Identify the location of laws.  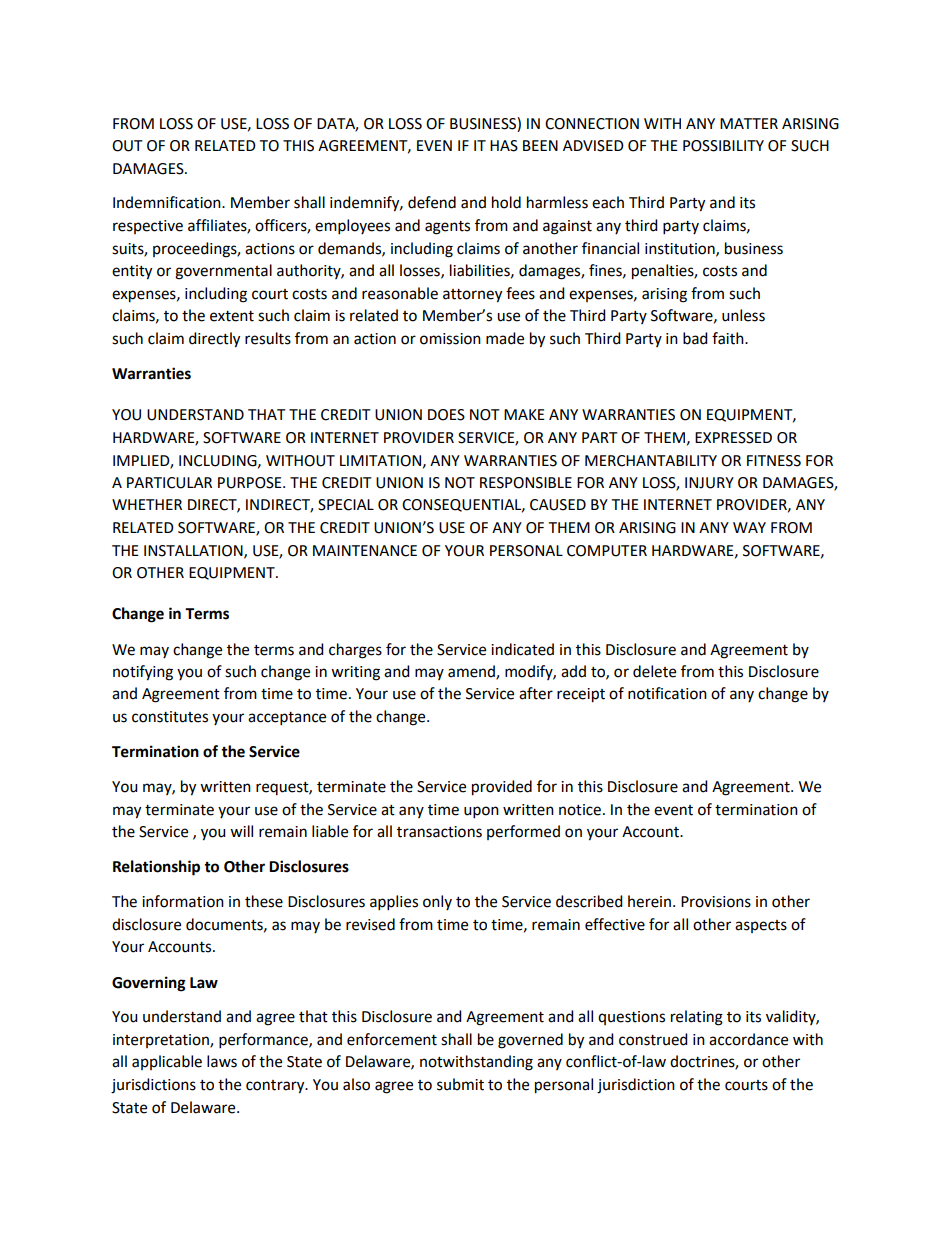
(222, 1061).
